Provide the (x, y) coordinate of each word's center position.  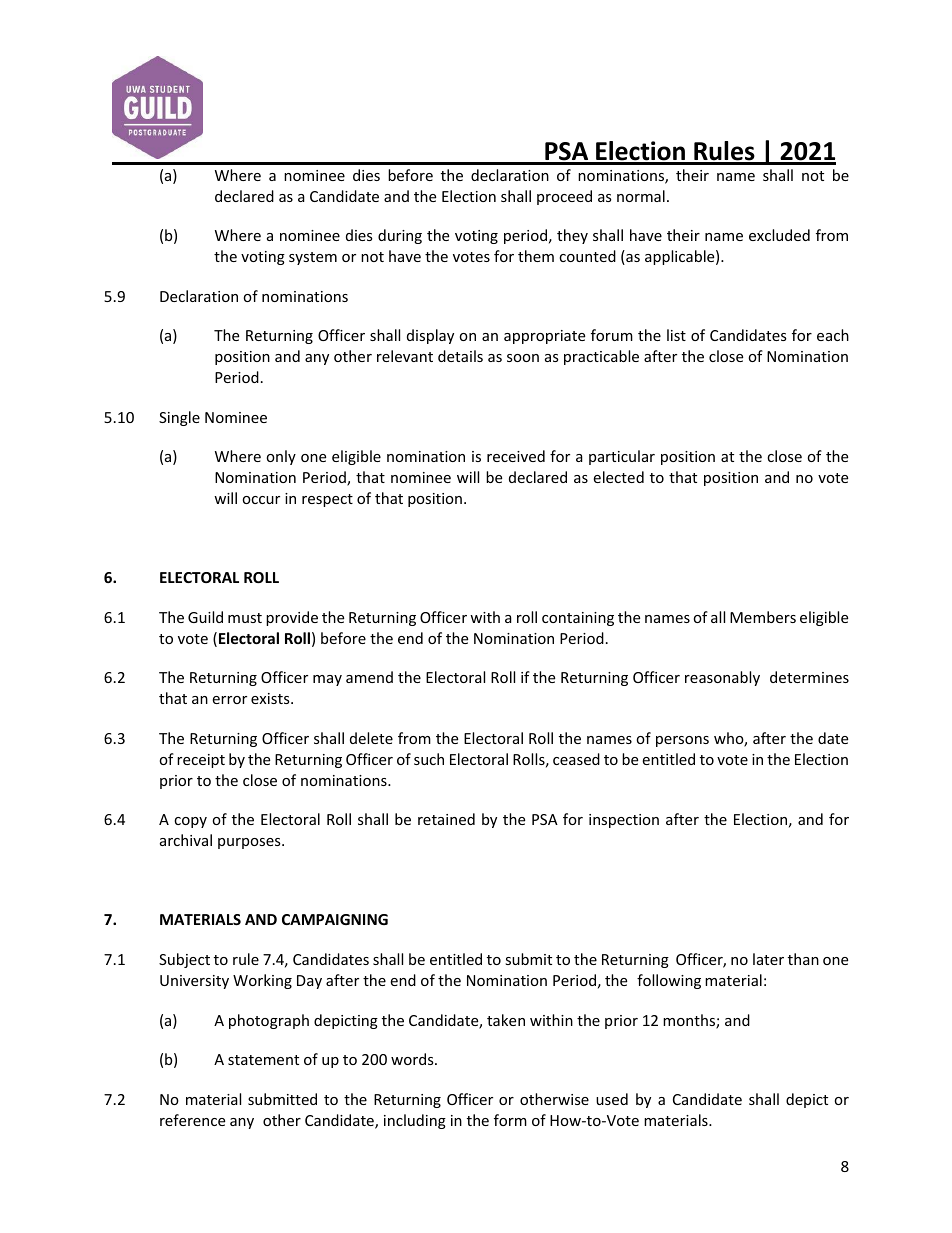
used (612, 1099)
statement (263, 1060)
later (768, 959)
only (281, 457)
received (516, 456)
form (510, 1120)
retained (446, 819)
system (313, 258)
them (536, 256)
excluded (779, 235)
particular (622, 457)
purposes (250, 843)
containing (578, 619)
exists (271, 698)
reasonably (722, 678)
